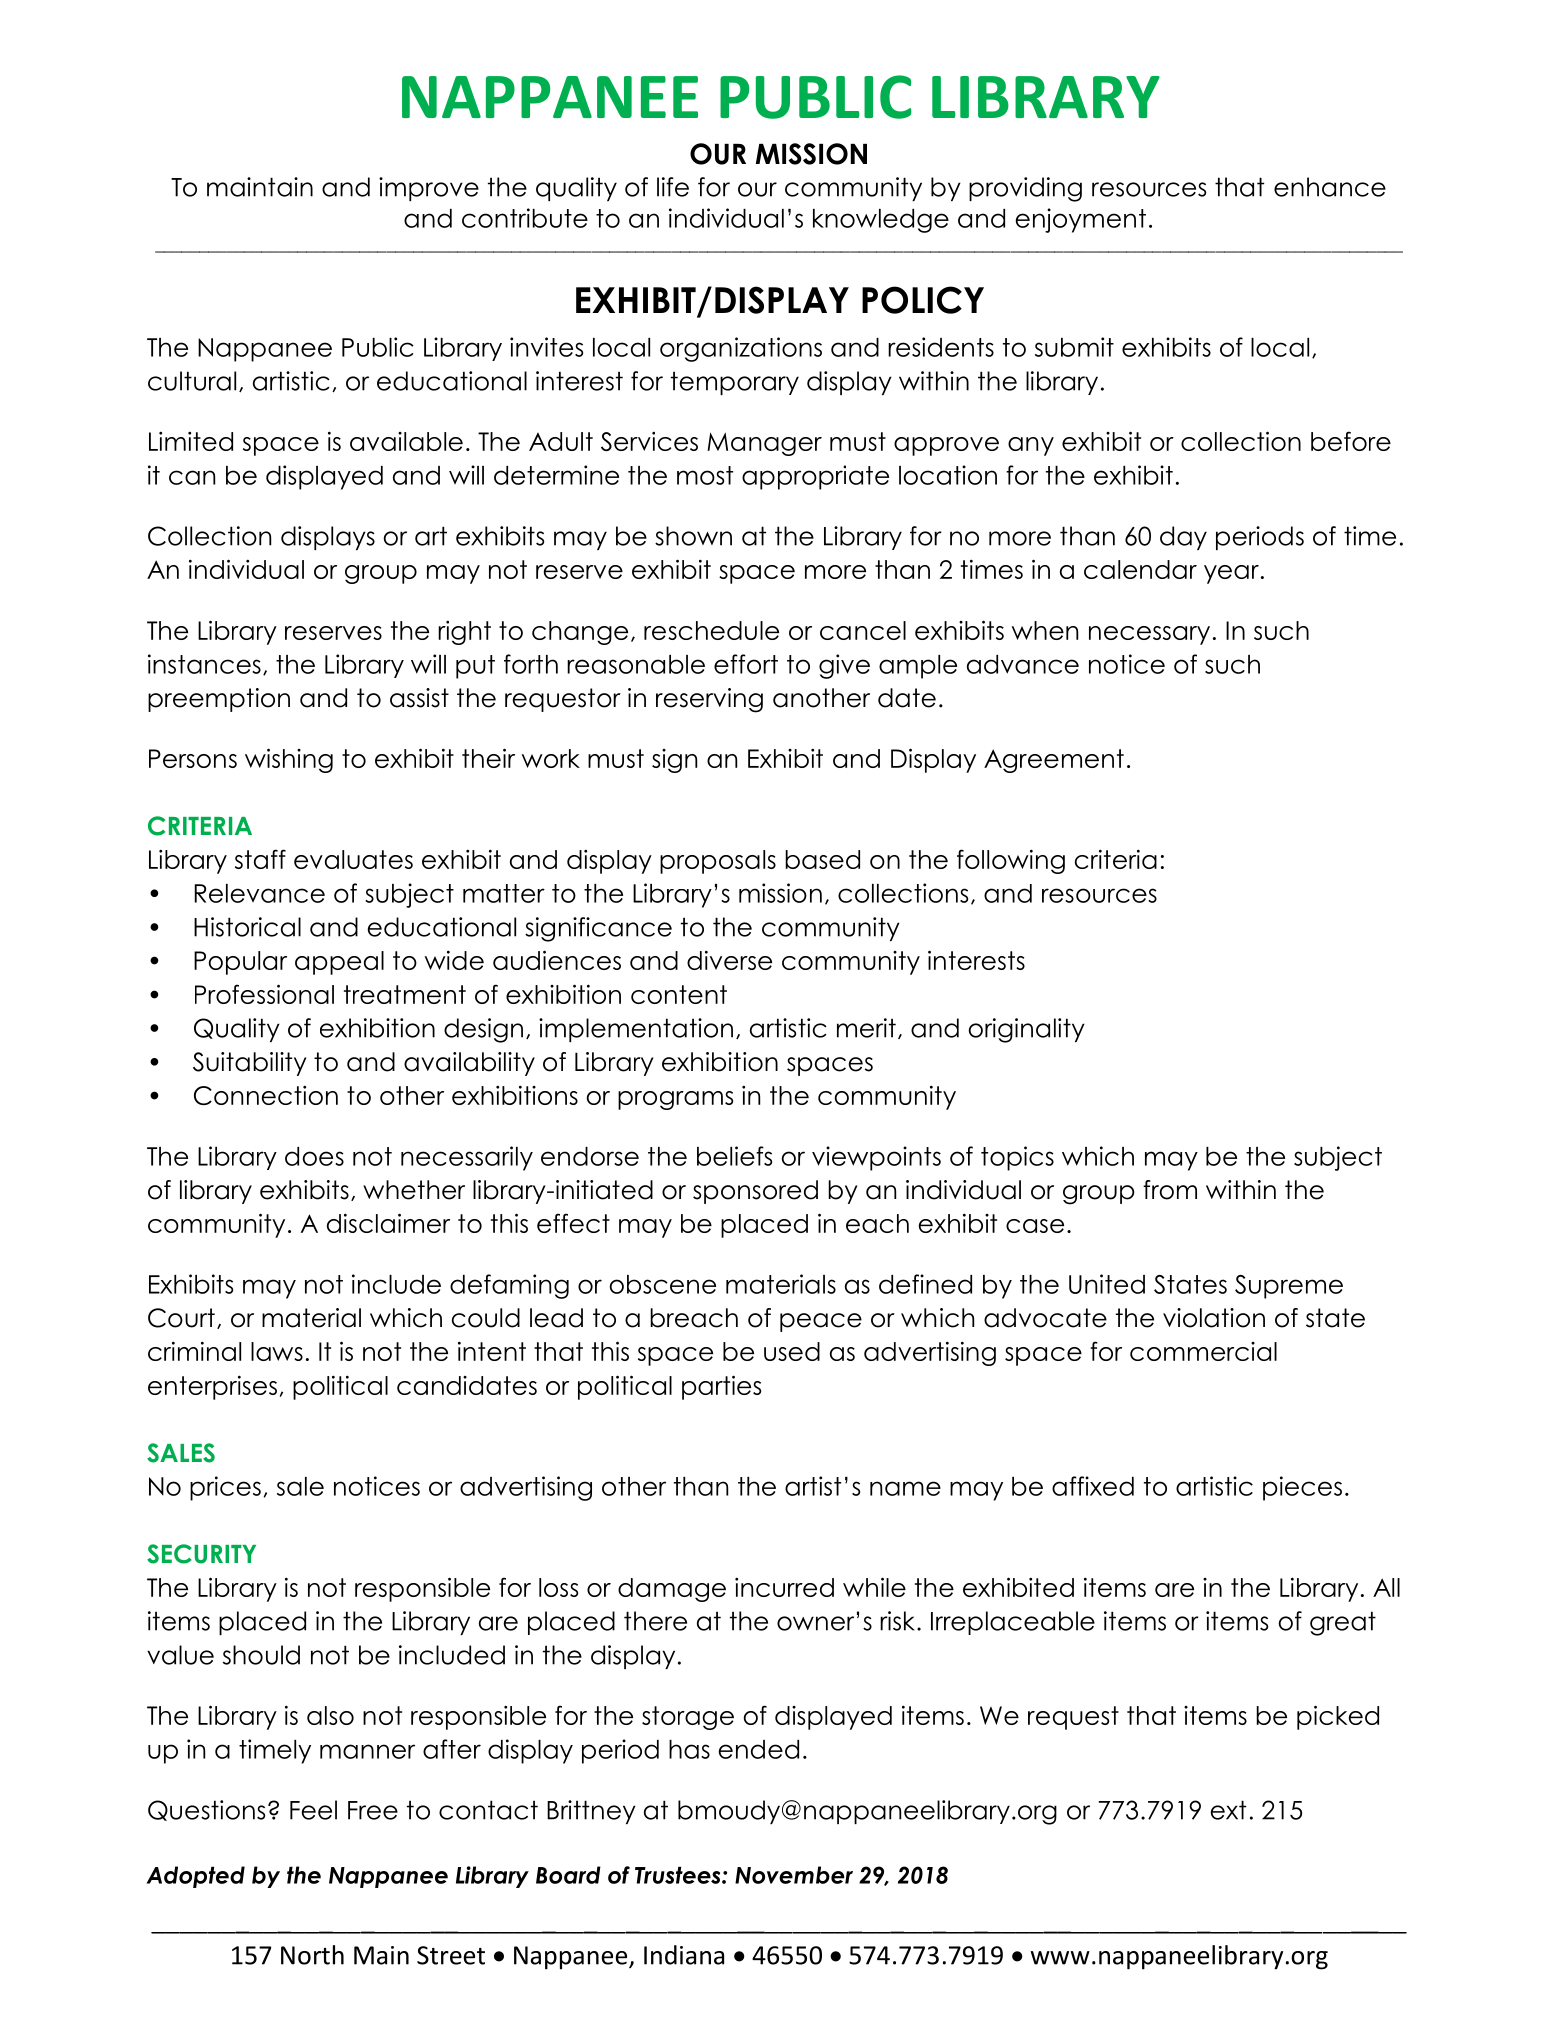 The image size is (1558, 2017). Describe the element at coordinates (1330, 187) in the screenshot. I see `enhance` at that location.
